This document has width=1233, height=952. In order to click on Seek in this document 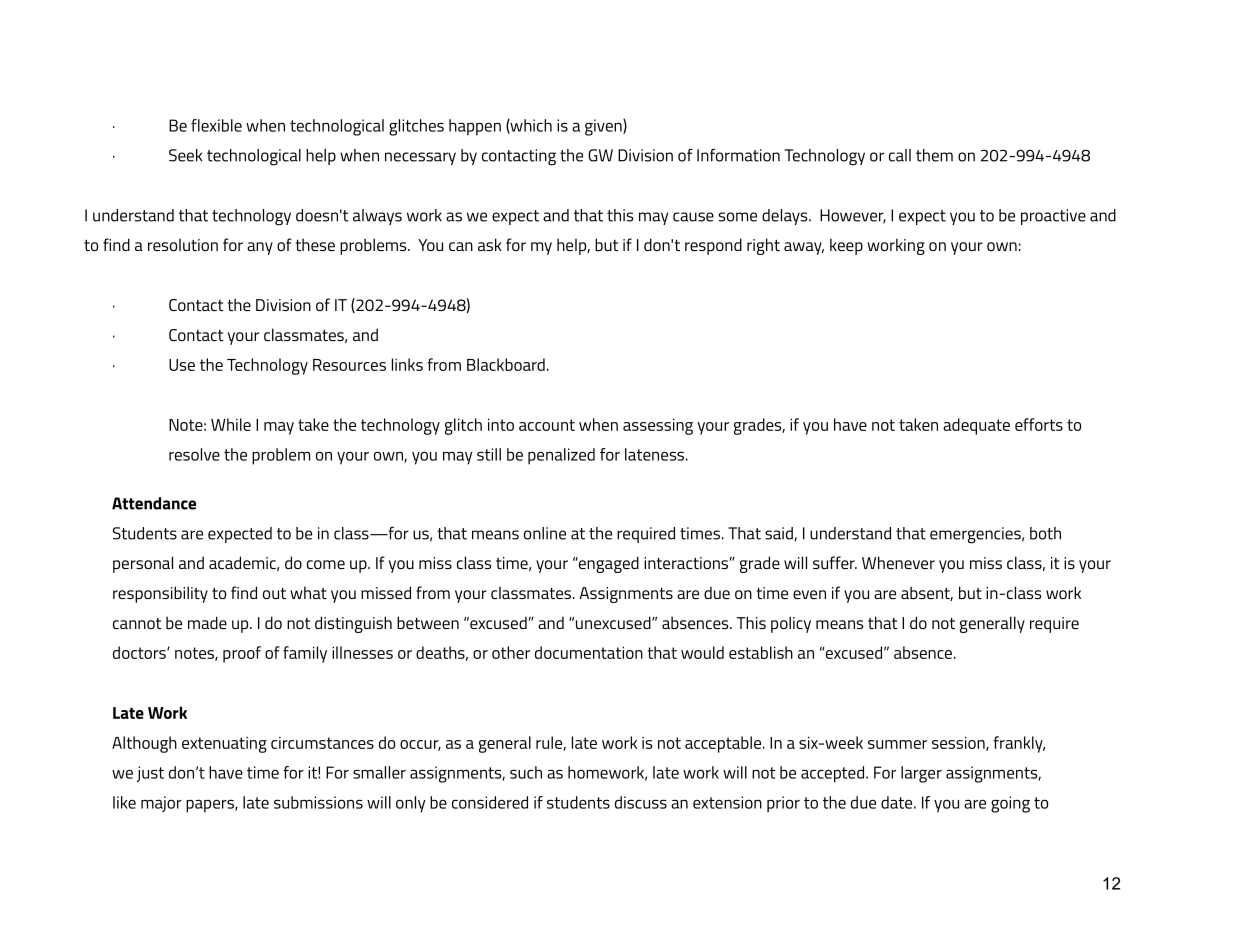, I will do `click(185, 155)`.
